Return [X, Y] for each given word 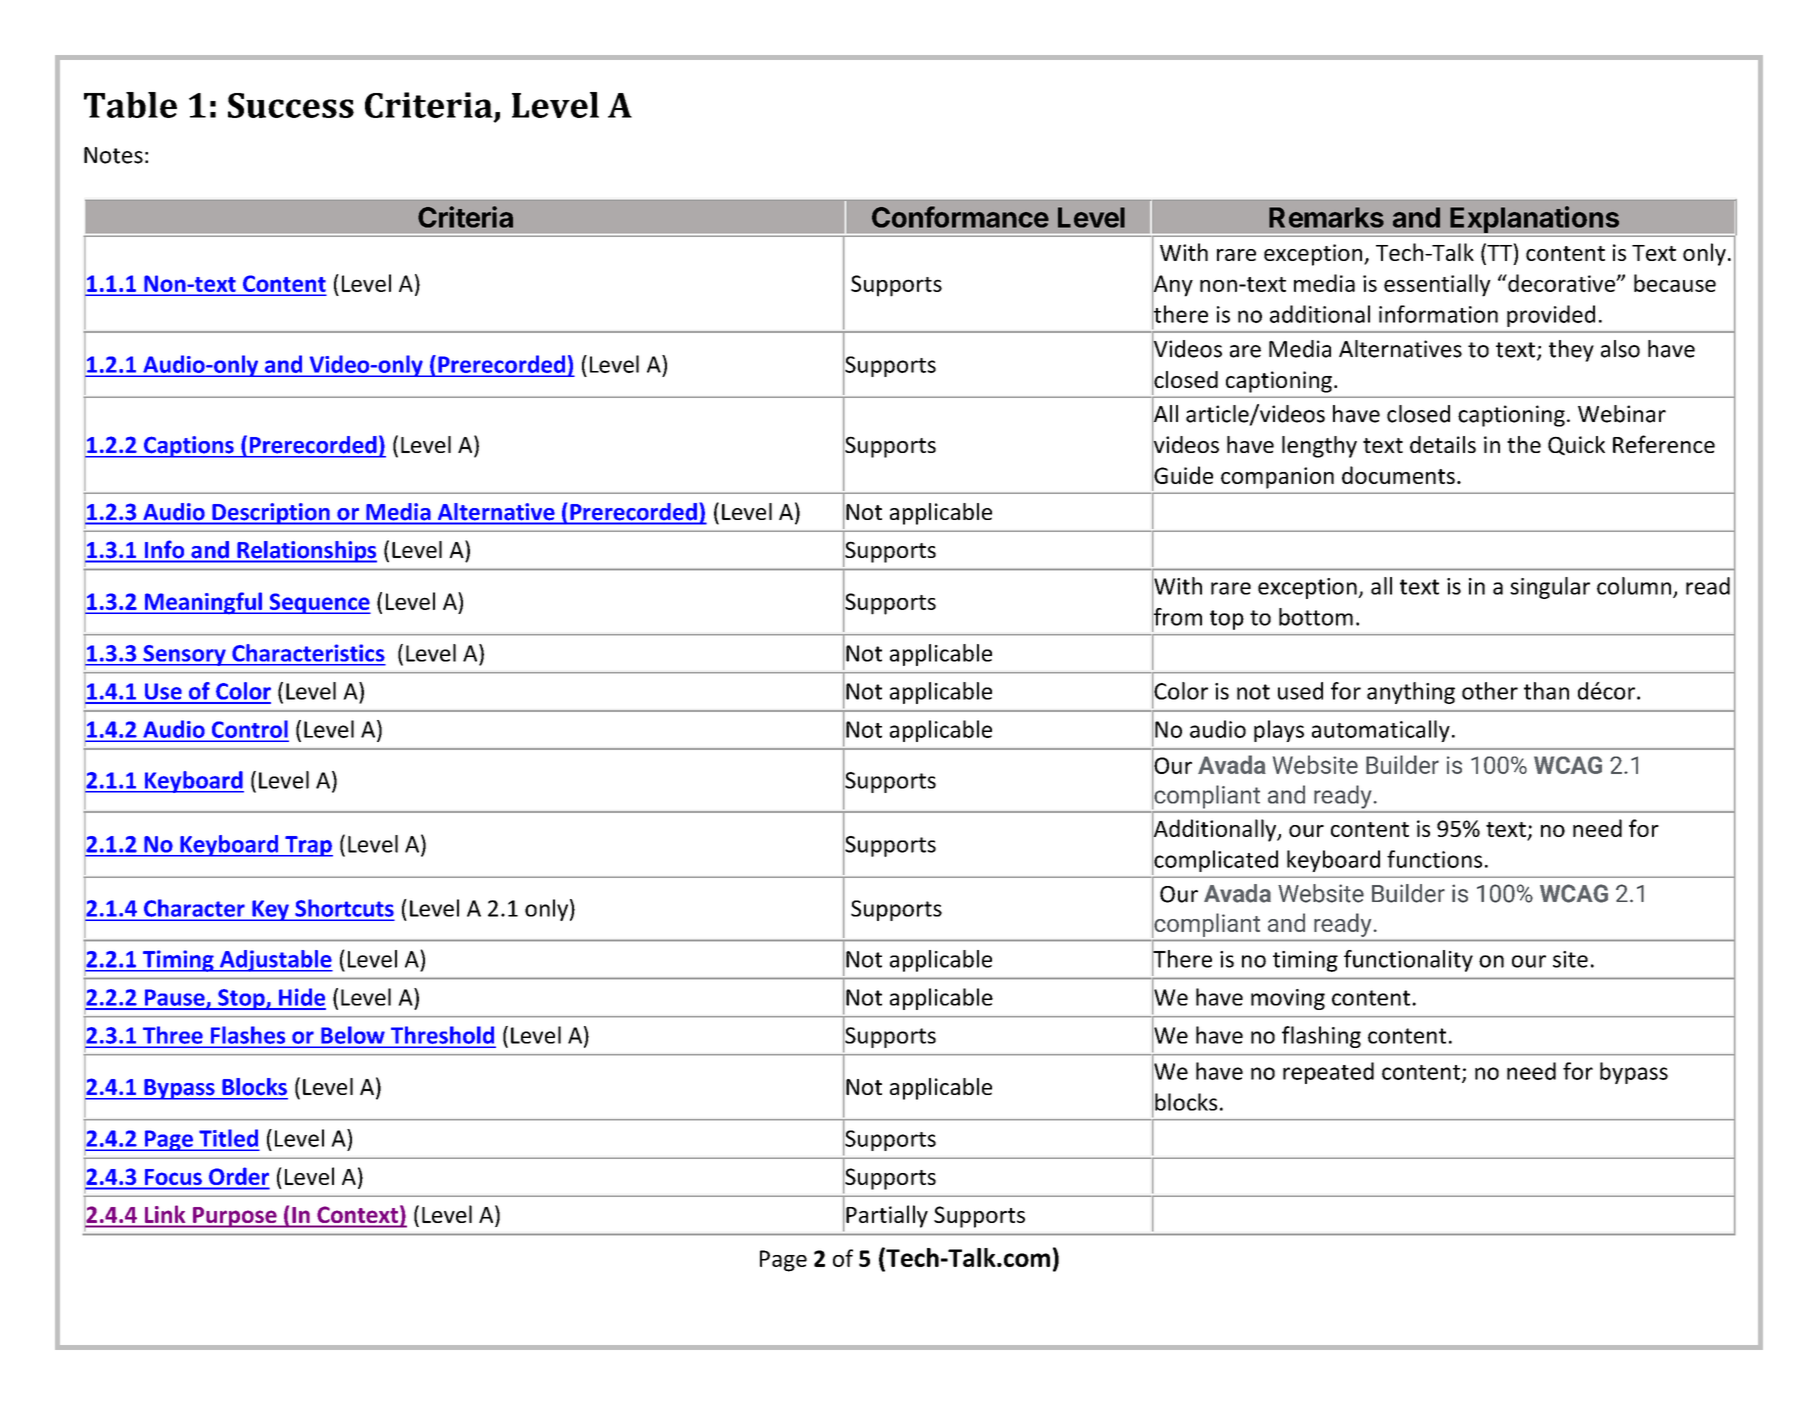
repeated [1328, 1073]
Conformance [960, 217]
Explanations [1534, 220]
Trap [308, 846]
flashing [1321, 1037]
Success [291, 105]
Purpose [235, 1217]
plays [1279, 731]
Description [271, 514]
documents [1398, 475]
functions [1434, 859]
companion [1277, 478]
